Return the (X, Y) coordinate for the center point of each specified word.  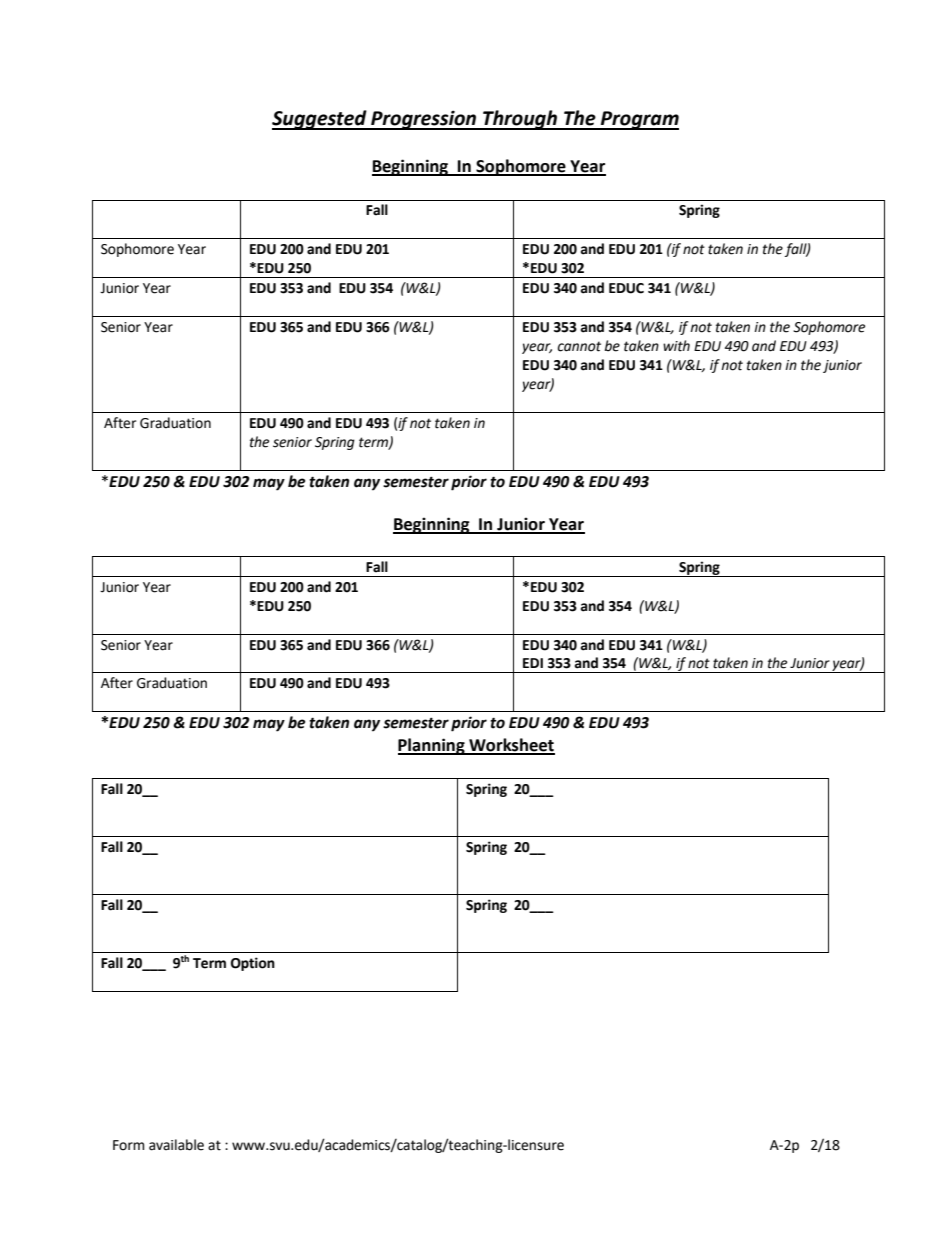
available (176, 1145)
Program (639, 120)
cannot (579, 346)
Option (253, 964)
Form (128, 1145)
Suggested (320, 120)
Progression (424, 120)
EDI (533, 663)
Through (520, 120)
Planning (432, 746)
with (676, 346)
